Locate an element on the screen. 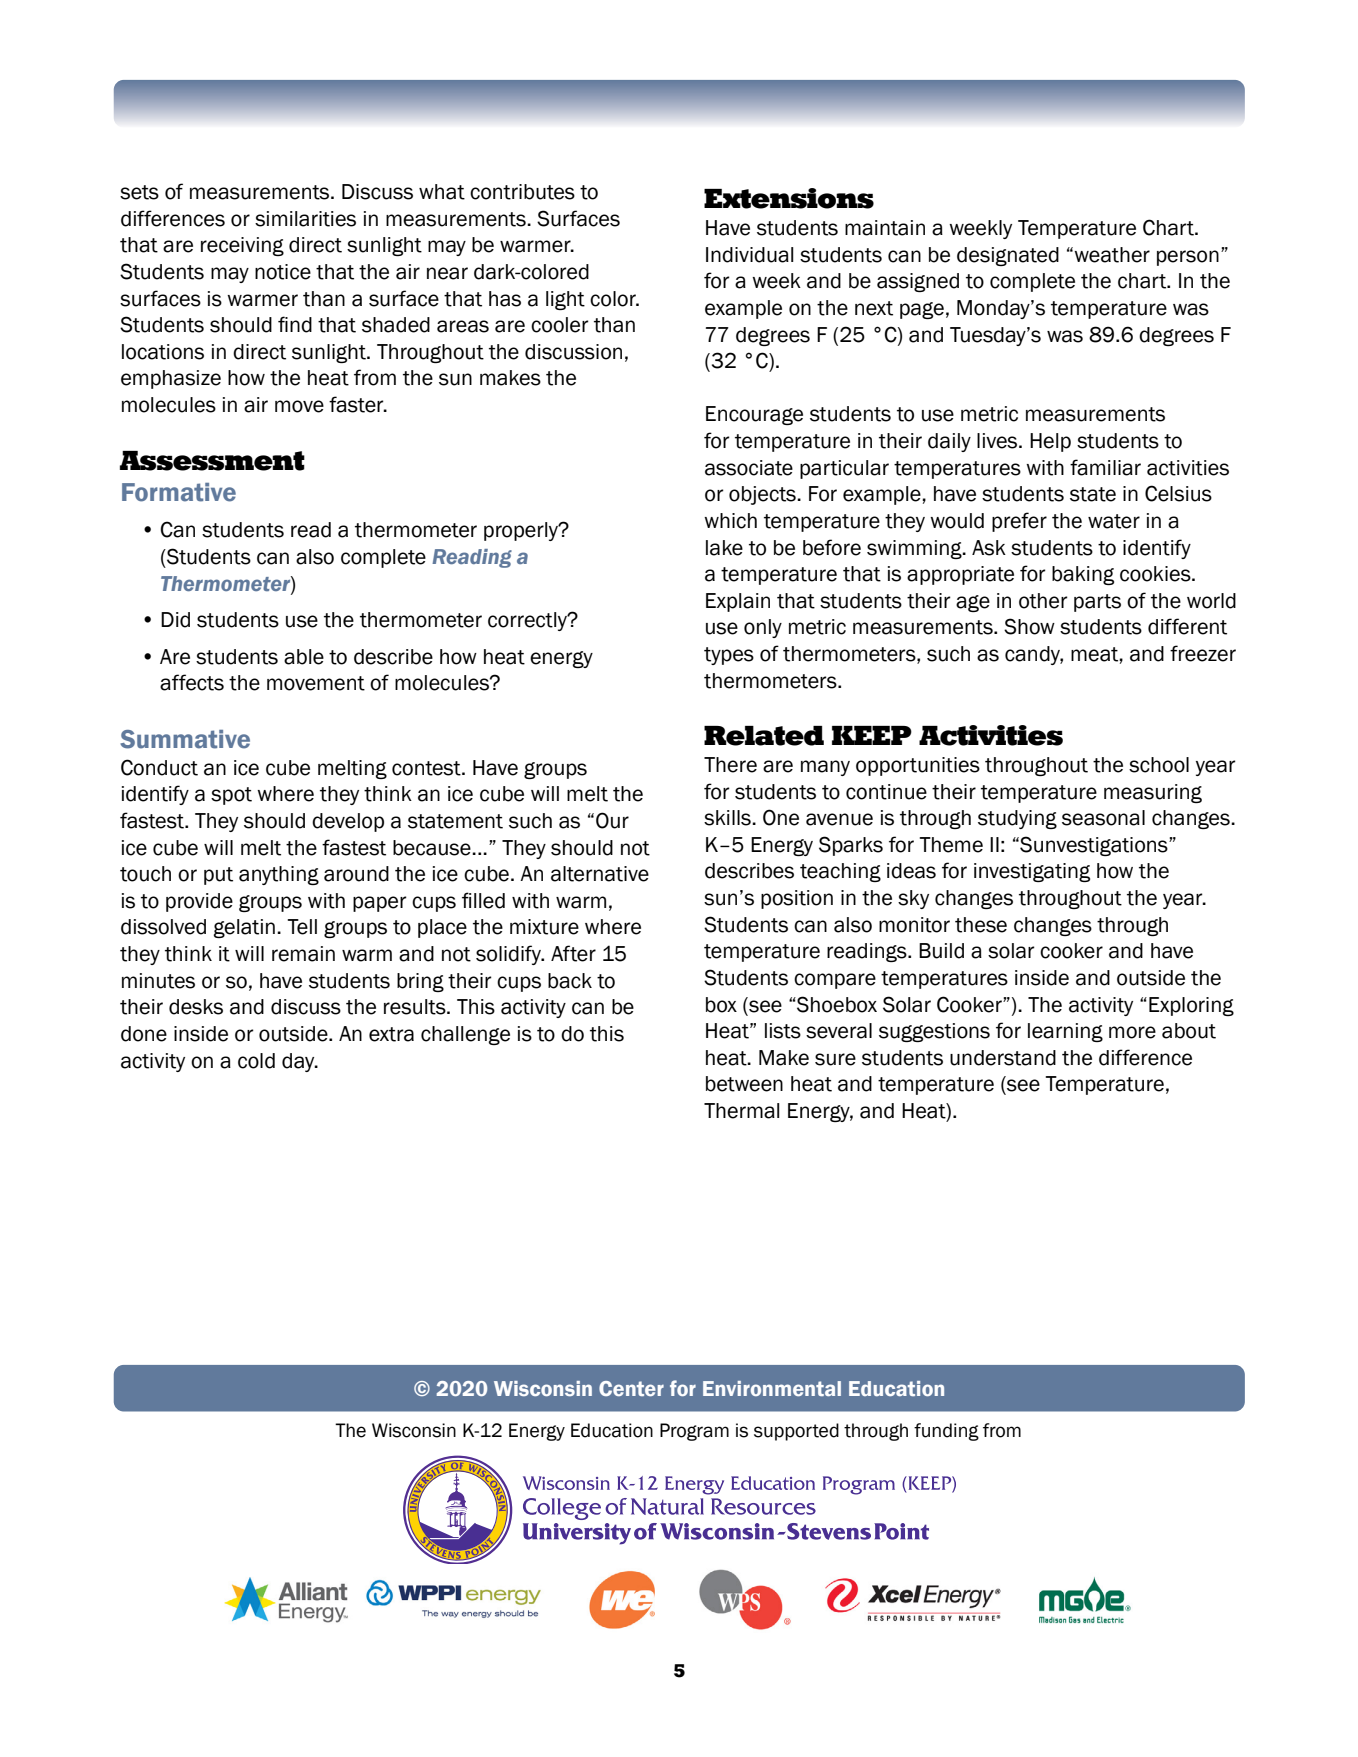 The height and width of the screenshot is (1757, 1358). back is located at coordinates (570, 981).
